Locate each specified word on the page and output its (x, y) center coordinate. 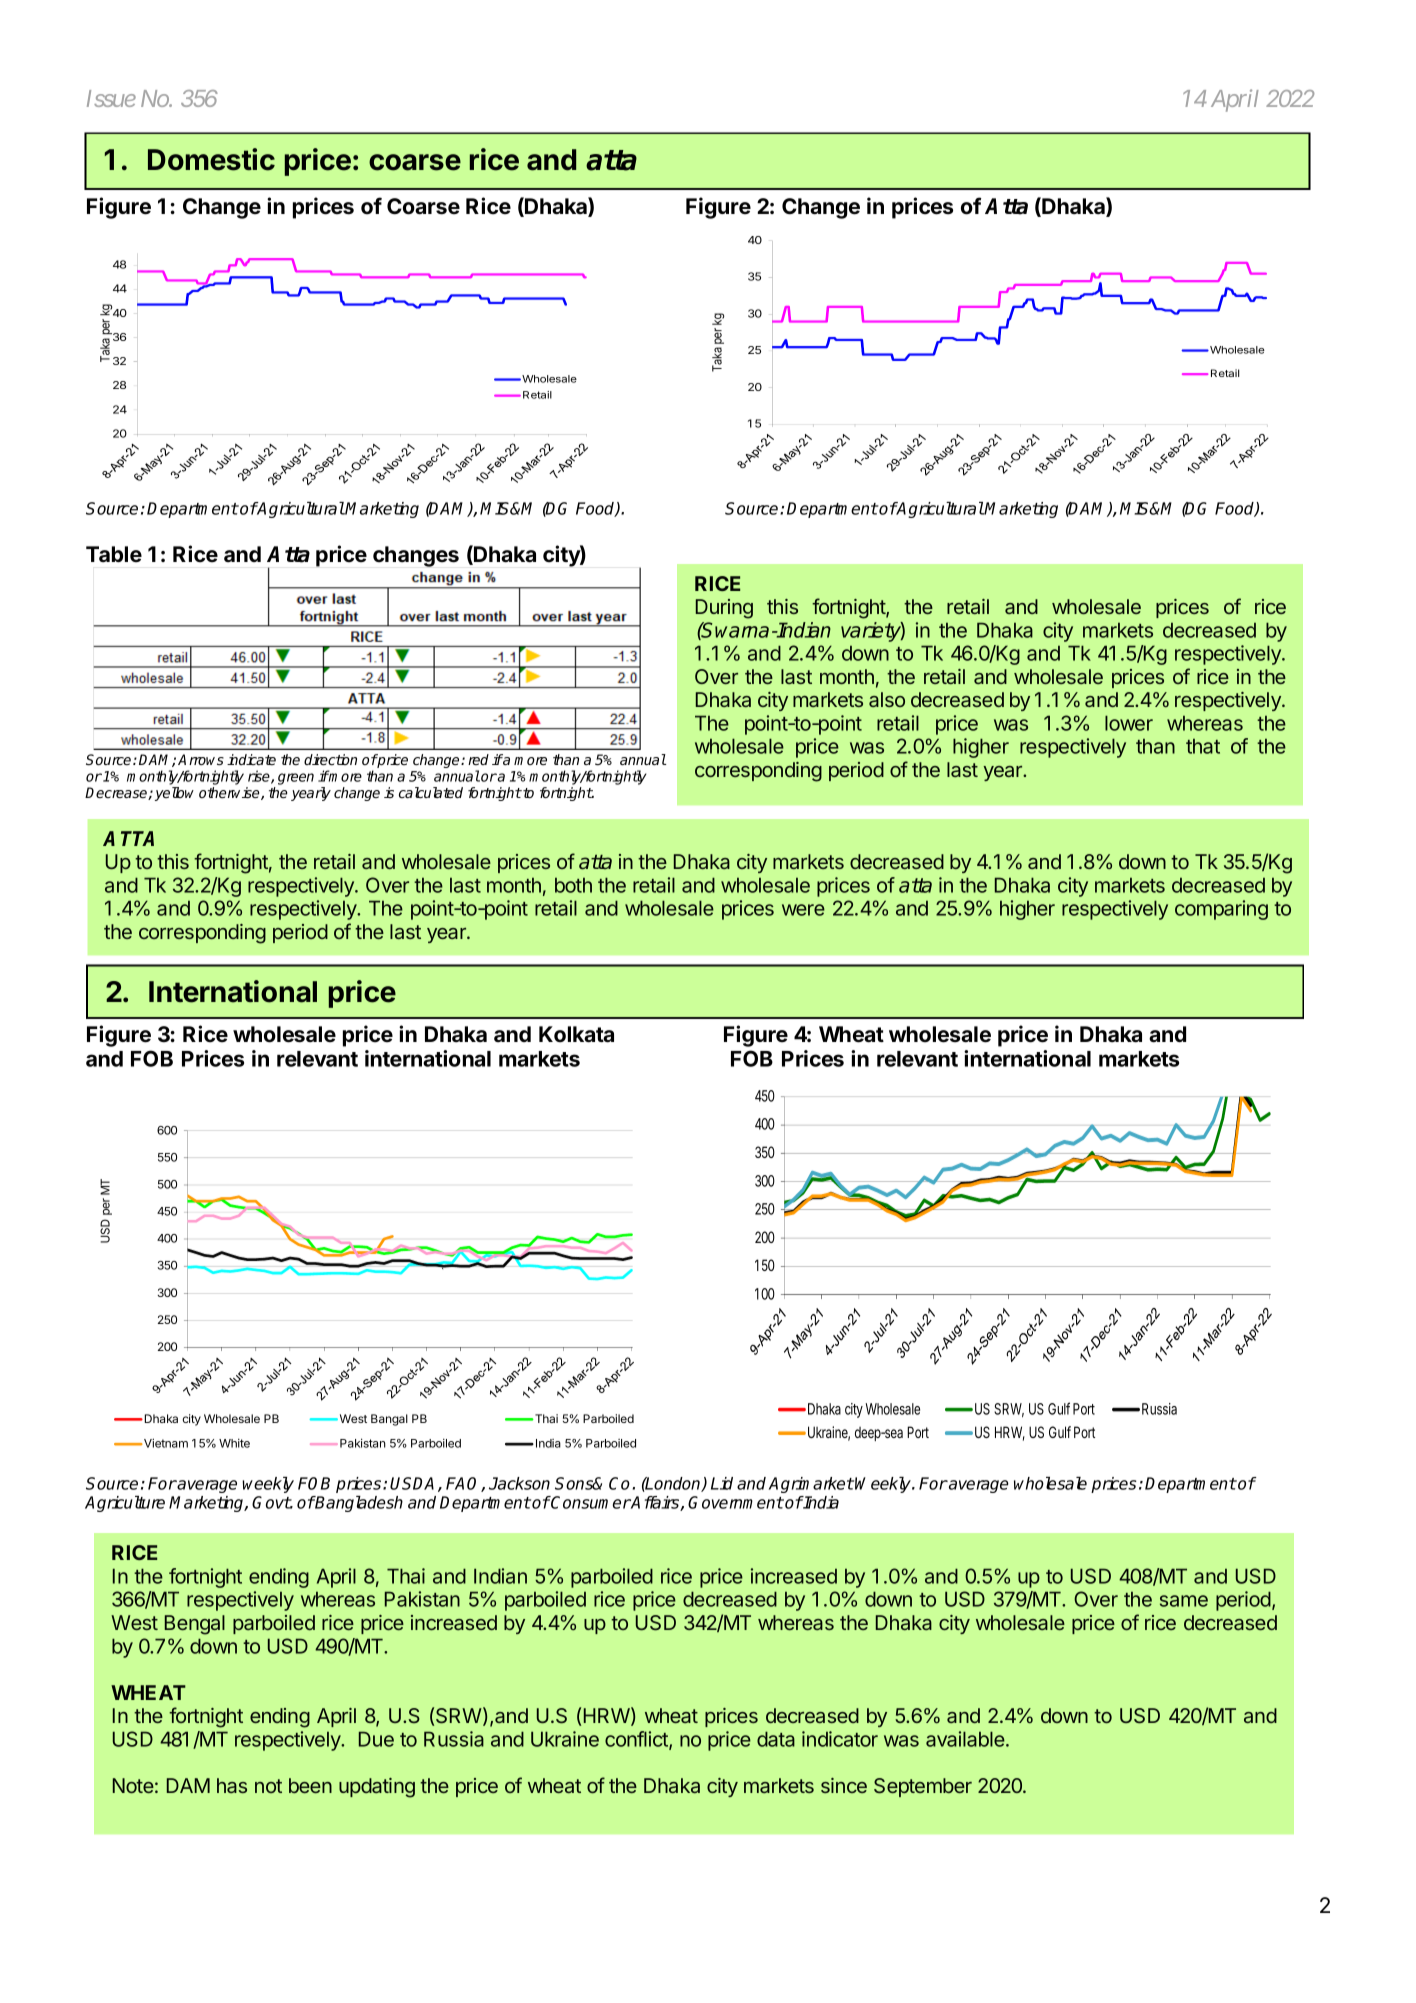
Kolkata (576, 1034)
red (478, 759)
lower (1129, 723)
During (724, 609)
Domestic (211, 159)
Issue (111, 98)
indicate (251, 759)
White (234, 1443)
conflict (637, 1740)
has (232, 1785)
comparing (1221, 910)
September (923, 1787)
